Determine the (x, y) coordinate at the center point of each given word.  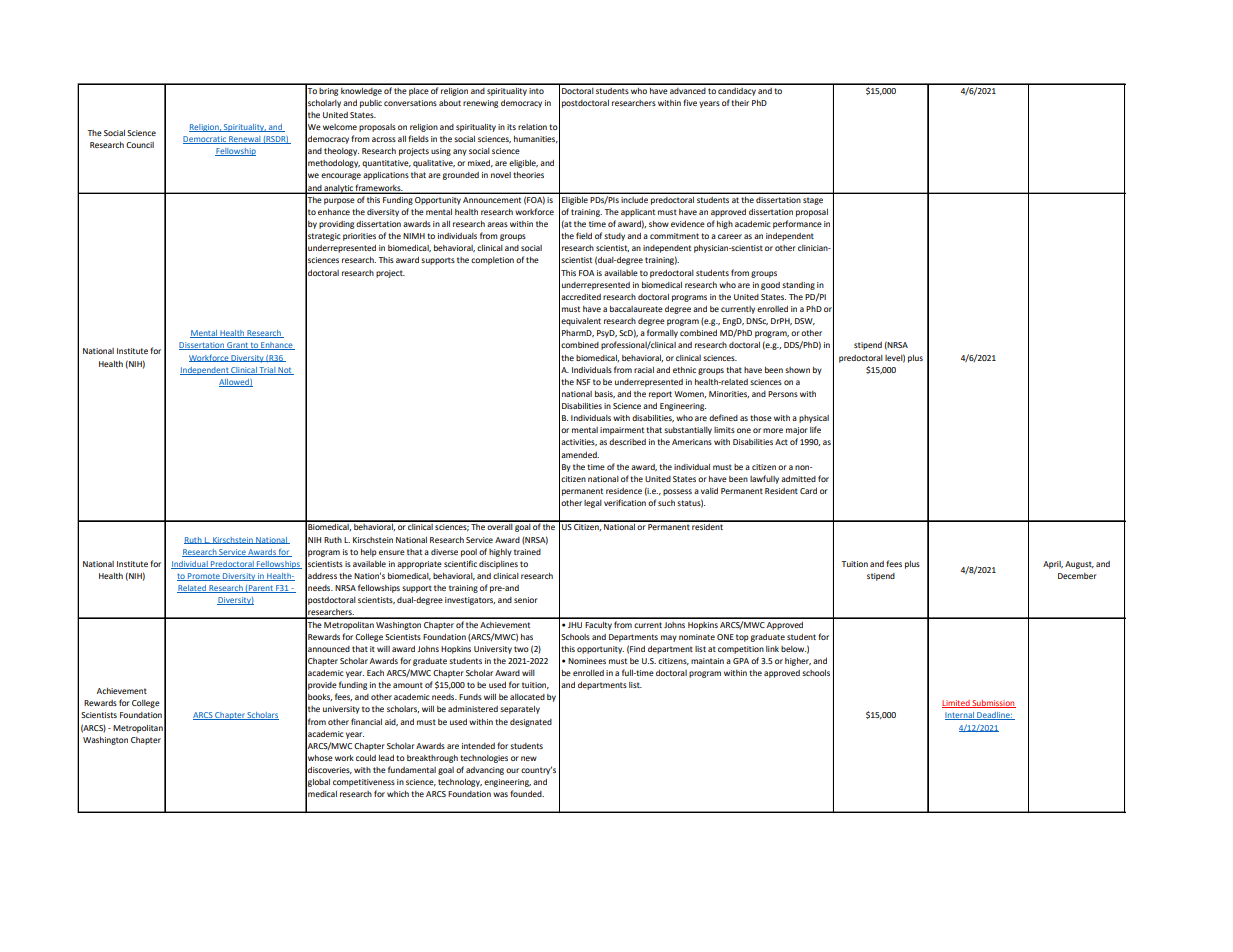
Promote (204, 577)
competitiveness (364, 783)
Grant (237, 346)
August (1079, 565)
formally (662, 333)
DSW (805, 321)
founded (527, 793)
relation (532, 127)
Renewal (244, 140)
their (740, 103)
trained (527, 552)
